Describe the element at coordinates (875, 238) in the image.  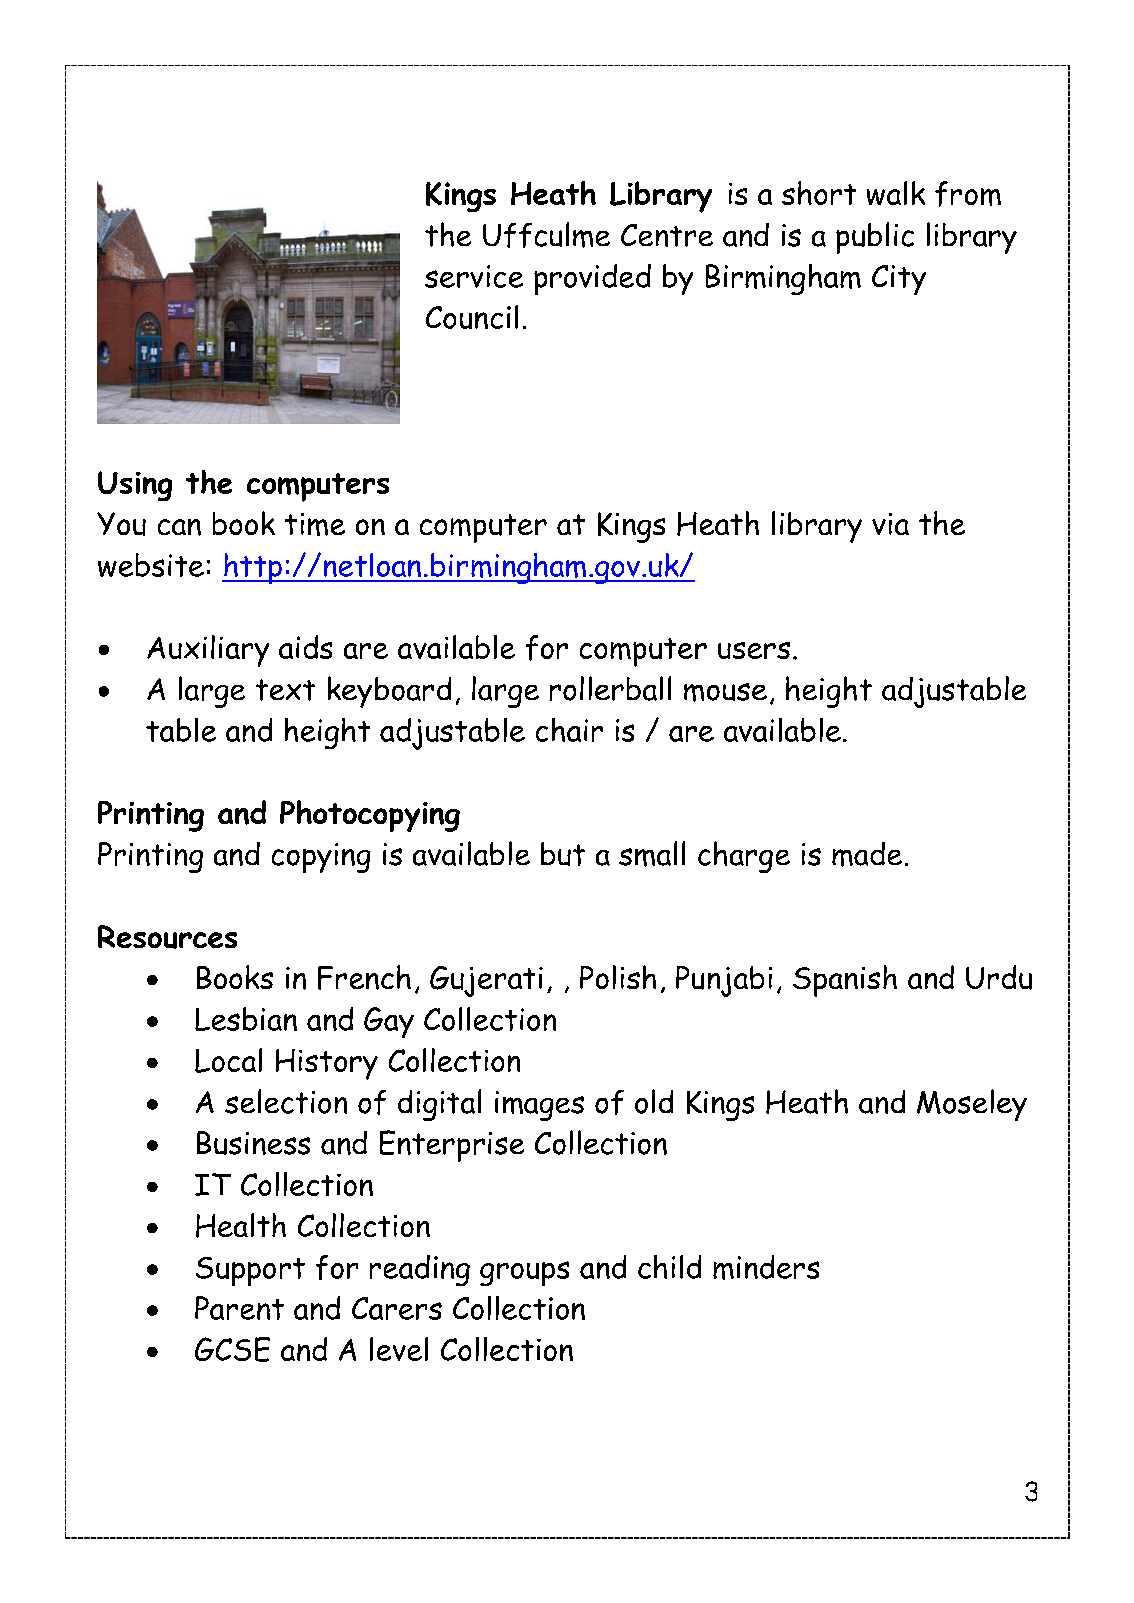
I see `public` at that location.
